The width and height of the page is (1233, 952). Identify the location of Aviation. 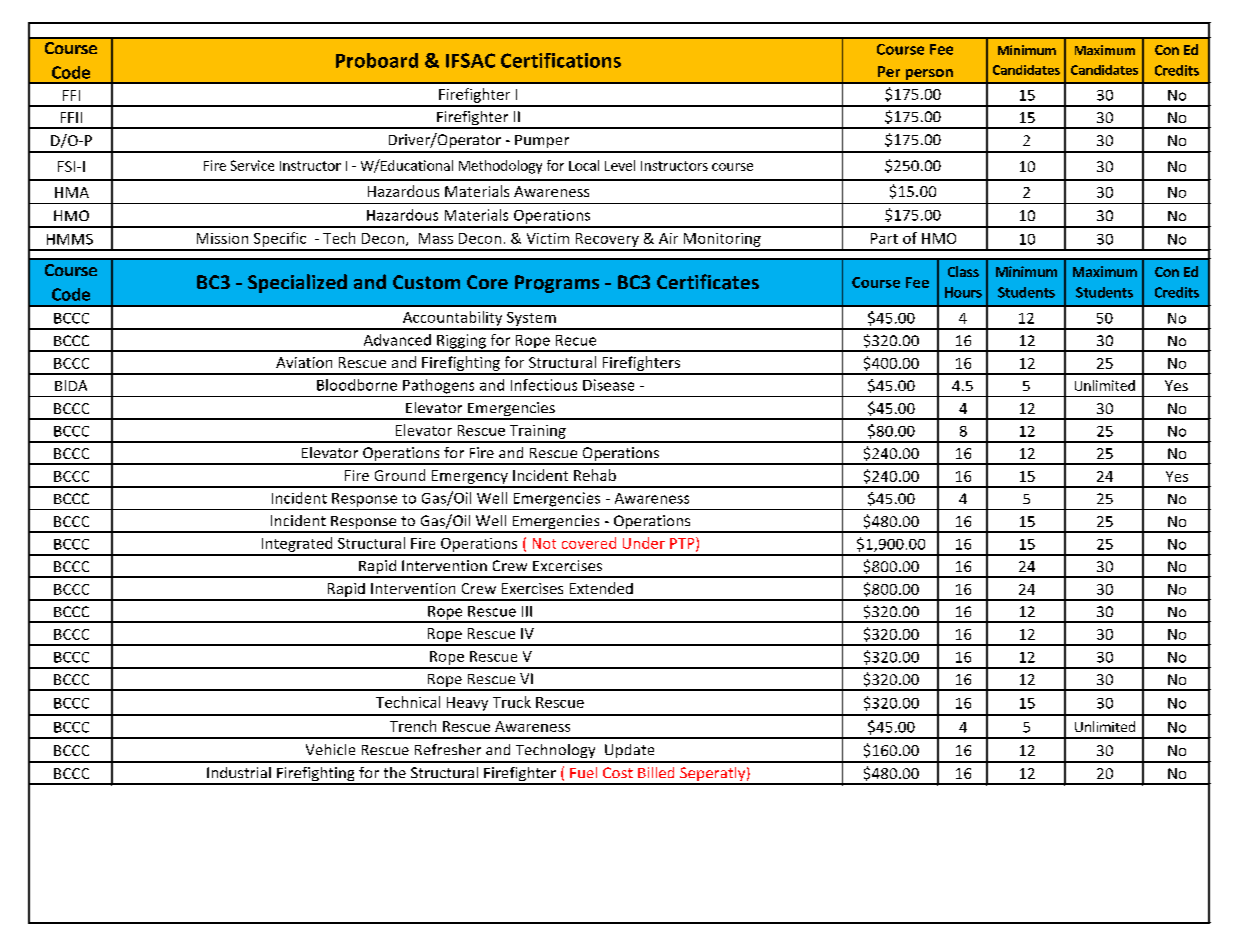
(304, 362).
